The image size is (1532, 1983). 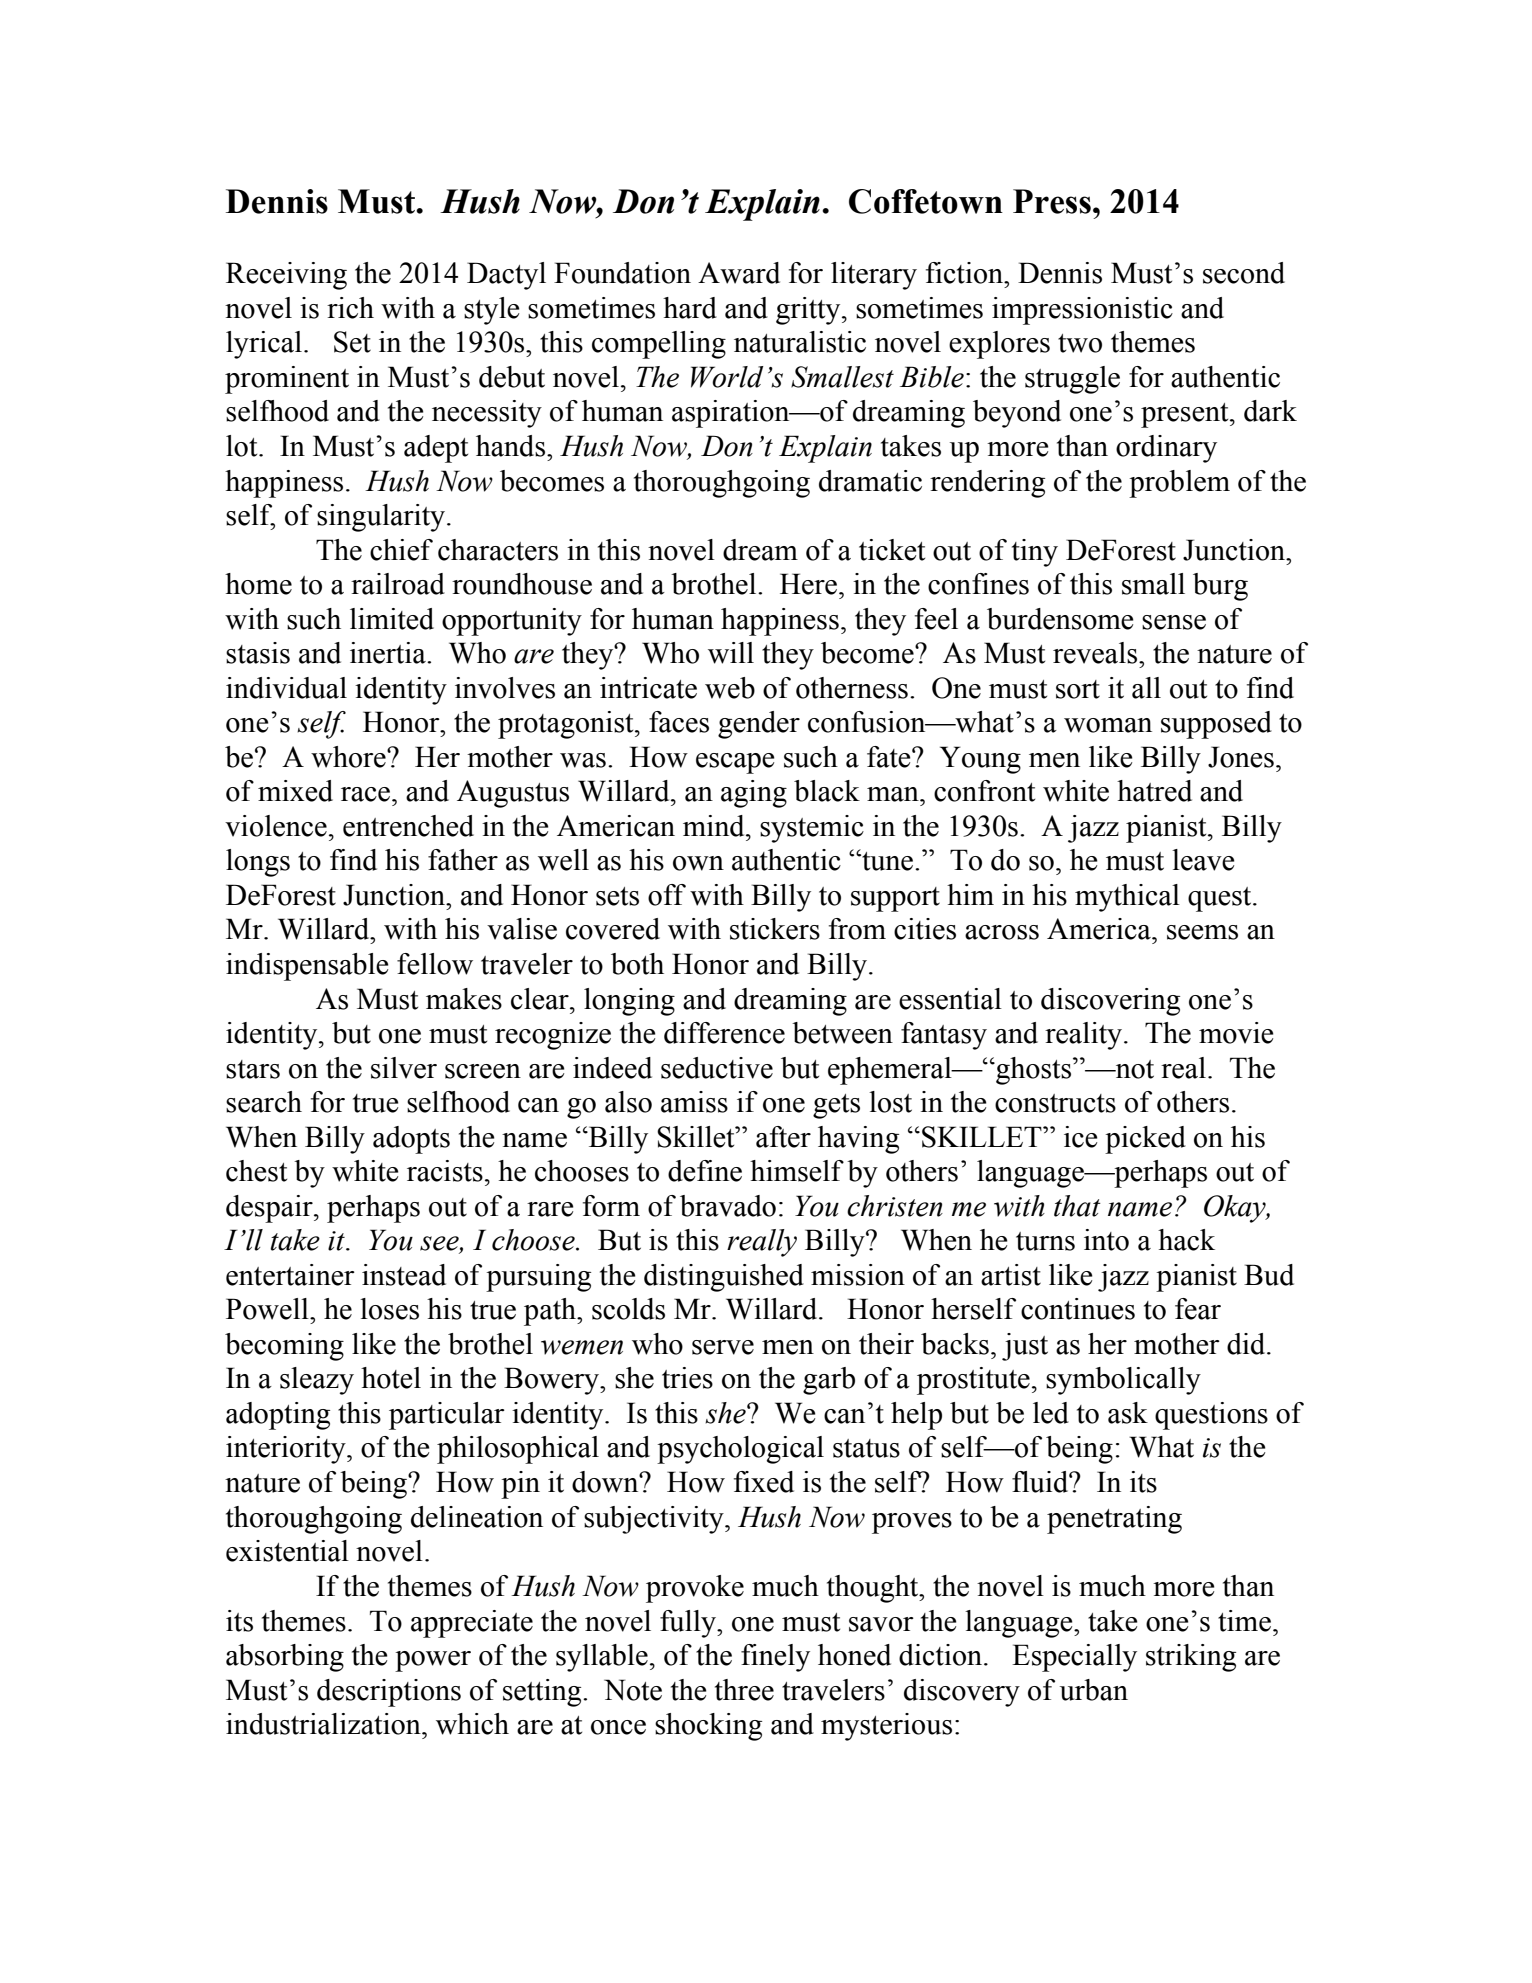 I want to click on gritty, so click(x=809, y=311).
